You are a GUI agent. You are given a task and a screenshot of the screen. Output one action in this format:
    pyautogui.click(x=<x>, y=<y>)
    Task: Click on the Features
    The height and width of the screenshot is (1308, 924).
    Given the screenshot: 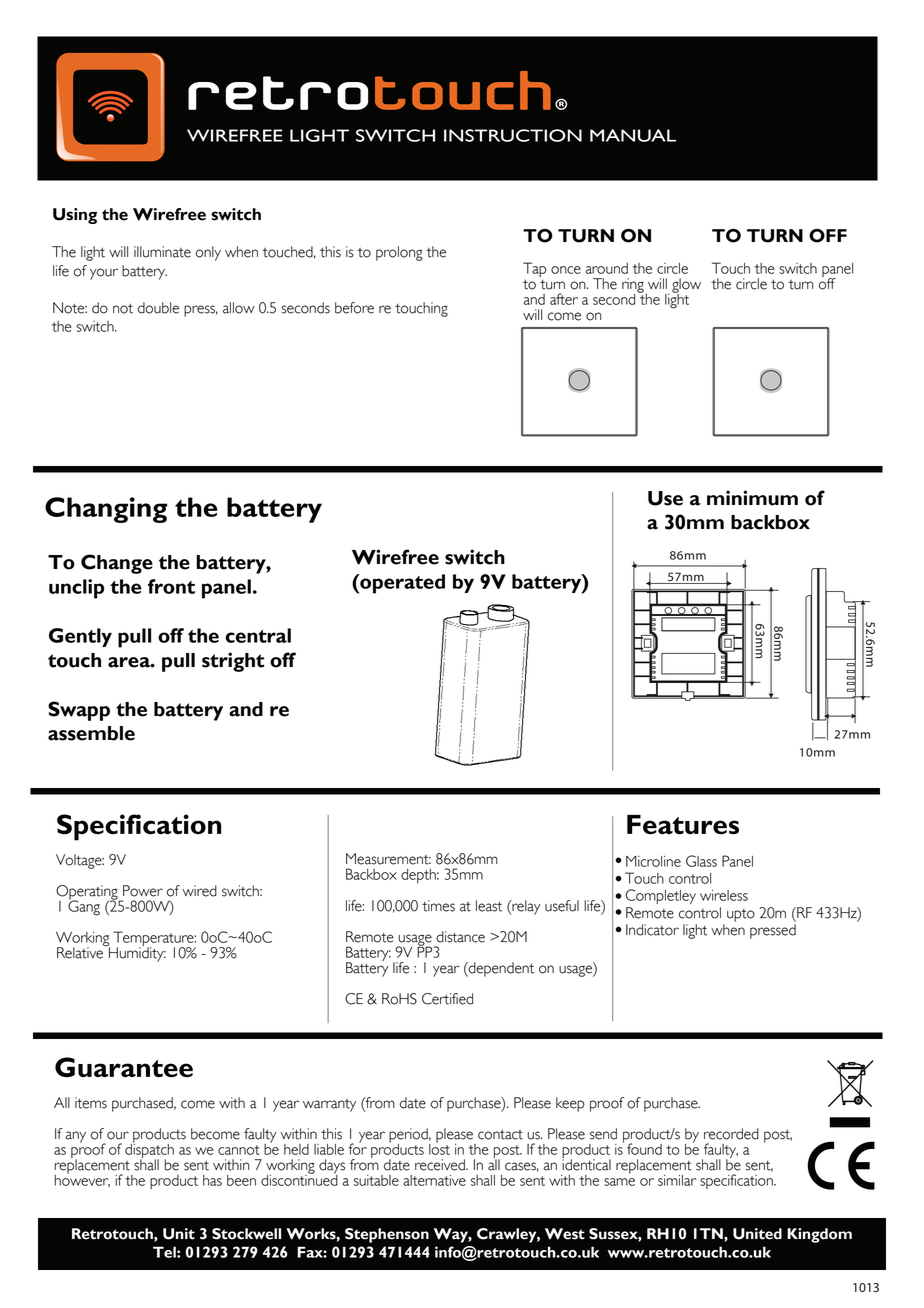 What is the action you would take?
    pyautogui.click(x=683, y=825)
